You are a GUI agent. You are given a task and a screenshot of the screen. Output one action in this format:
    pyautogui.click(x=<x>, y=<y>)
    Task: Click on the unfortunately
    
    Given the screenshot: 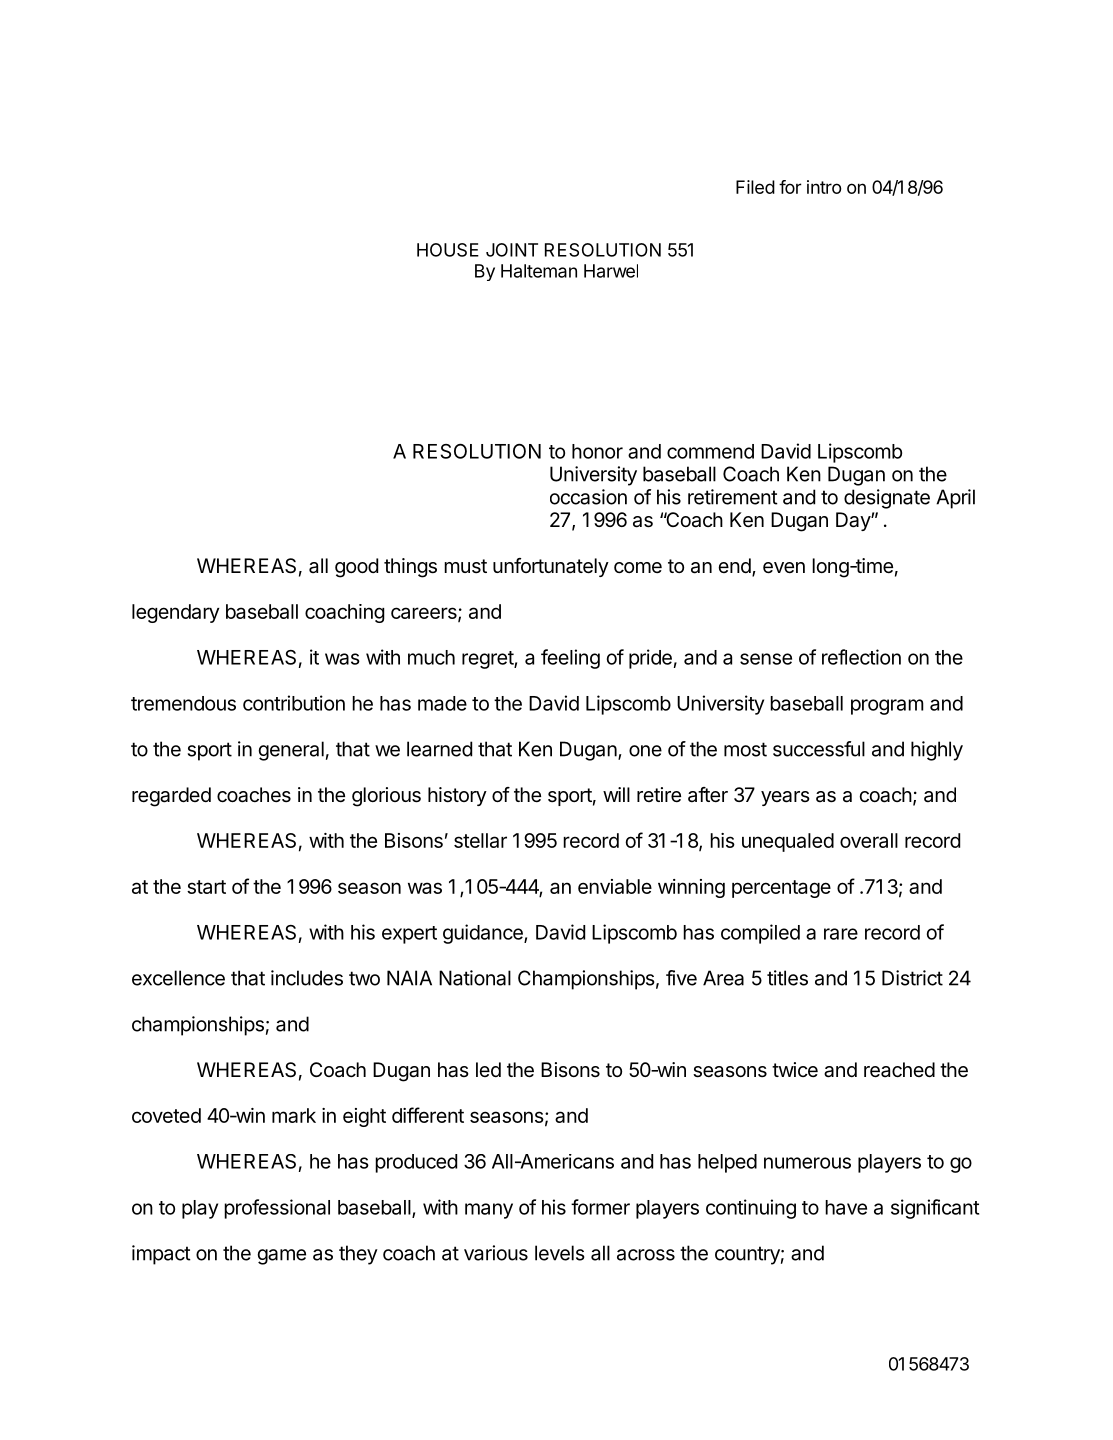 What is the action you would take?
    pyautogui.click(x=551, y=567)
